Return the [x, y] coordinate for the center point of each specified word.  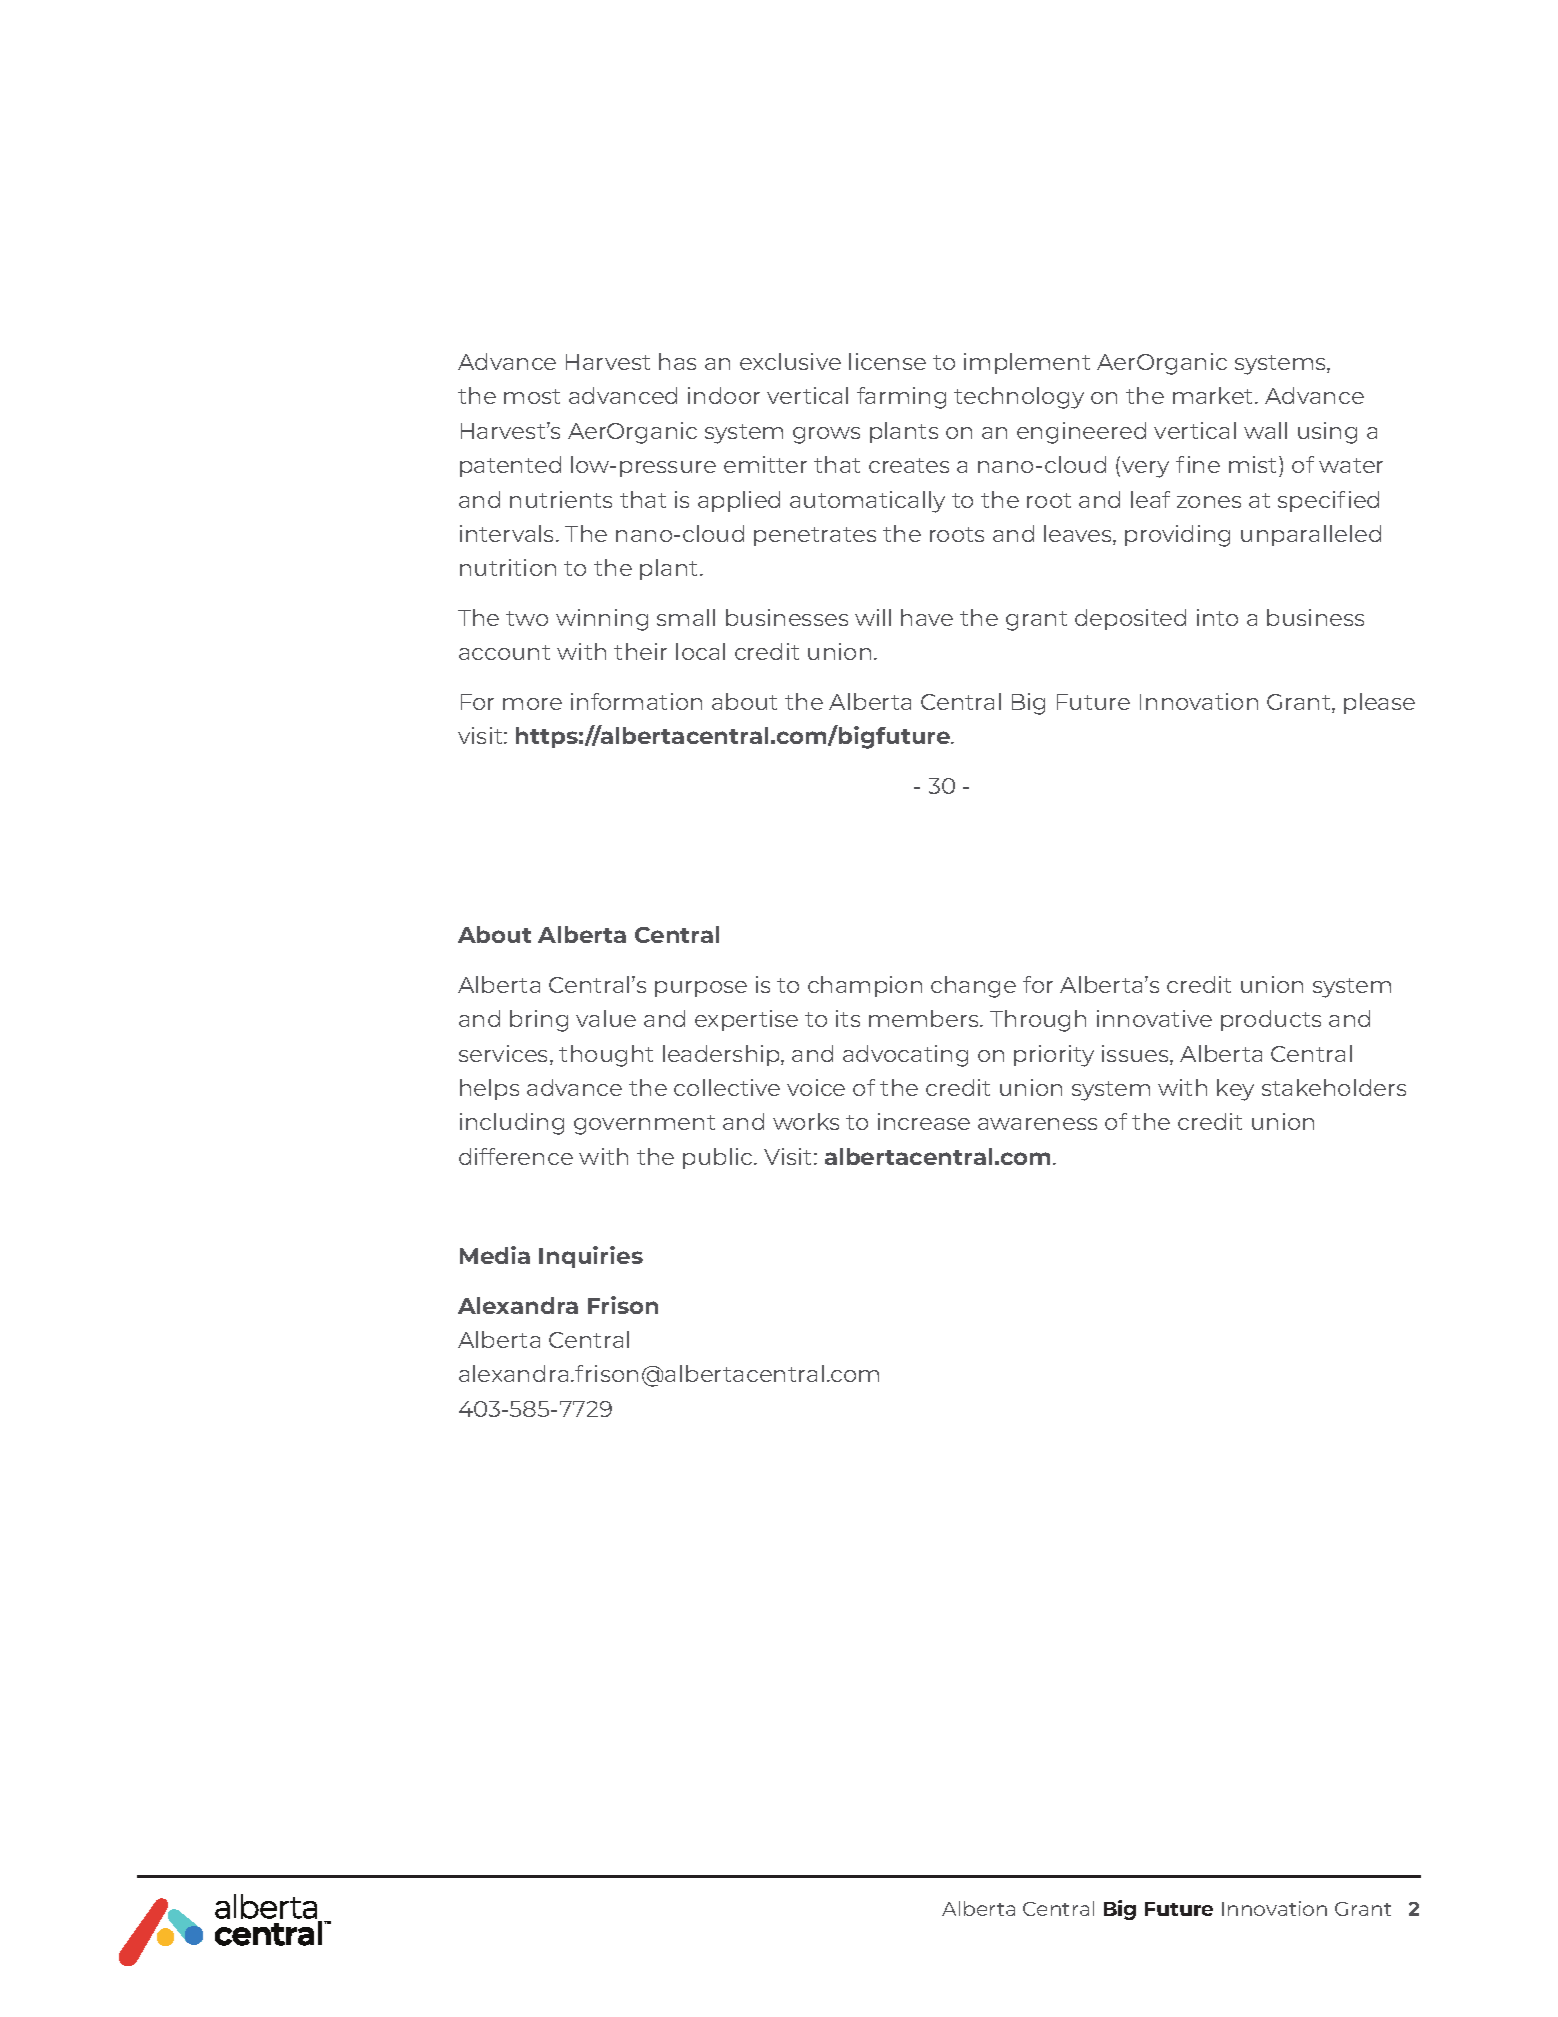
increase [924, 1121]
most [532, 396]
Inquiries [591, 1257]
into [1217, 617]
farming [901, 398]
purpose [701, 989]
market [1214, 395]
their [640, 651]
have [927, 617]
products [1271, 1020]
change [973, 987]
